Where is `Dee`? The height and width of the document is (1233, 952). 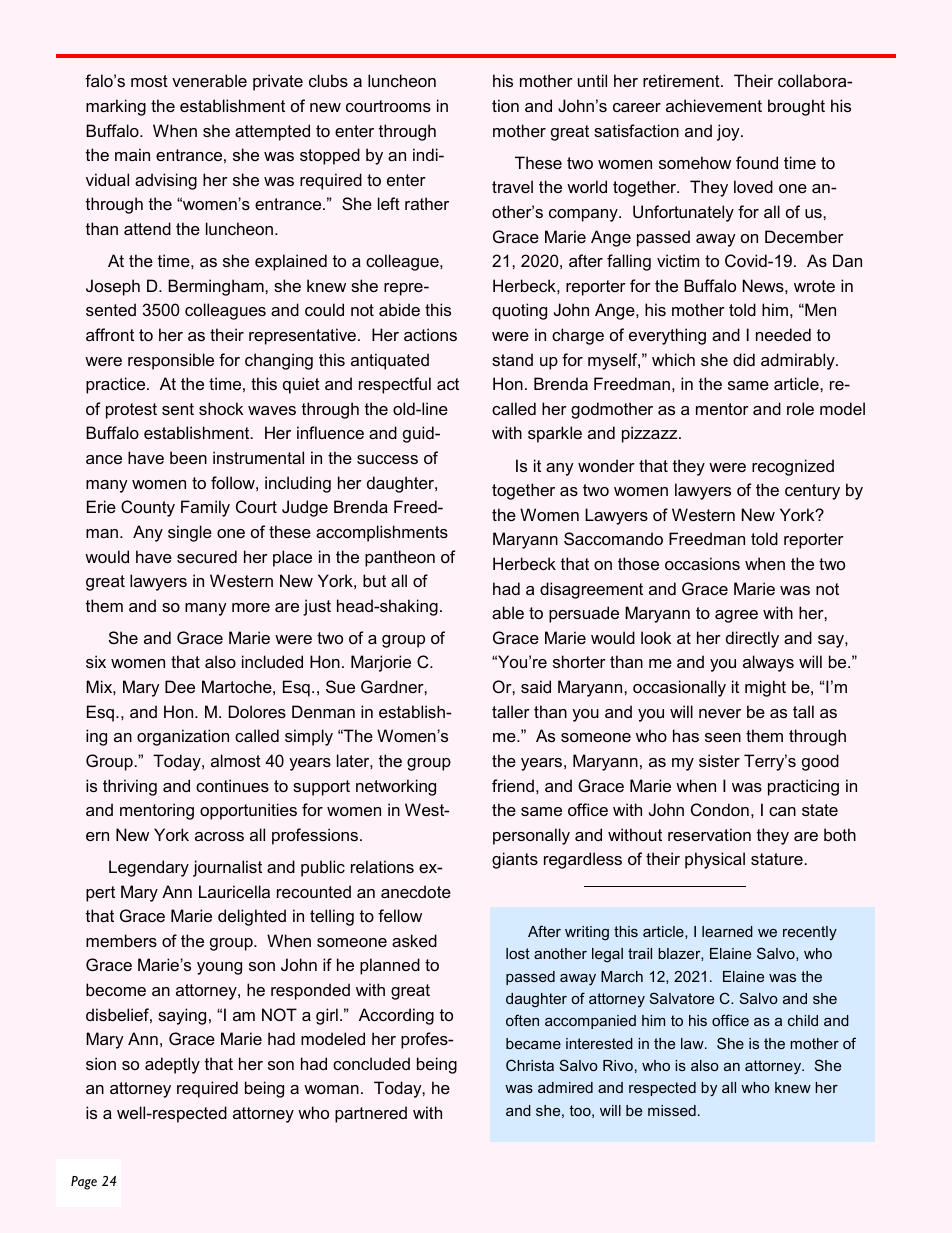 Dee is located at coordinates (180, 686).
